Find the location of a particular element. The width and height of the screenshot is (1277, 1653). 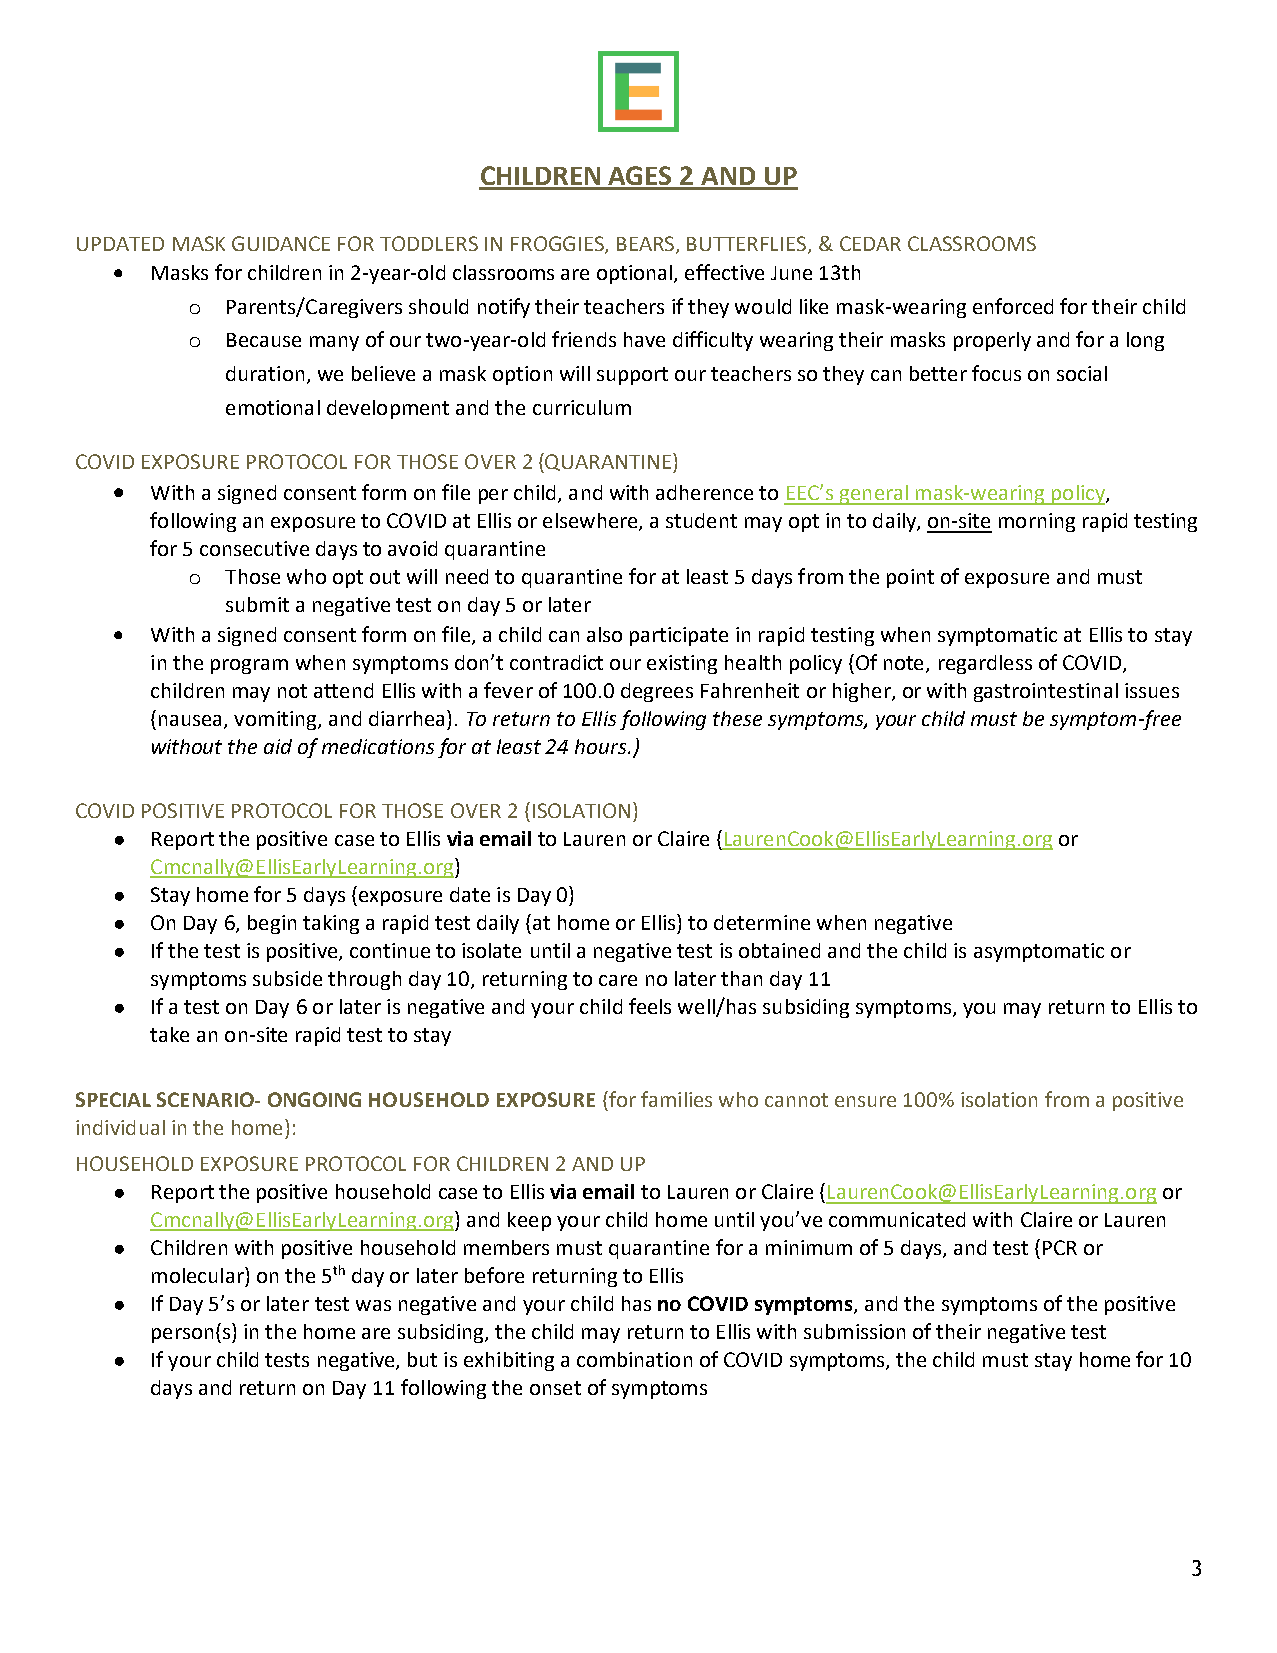

elsewhere is located at coordinates (591, 522).
